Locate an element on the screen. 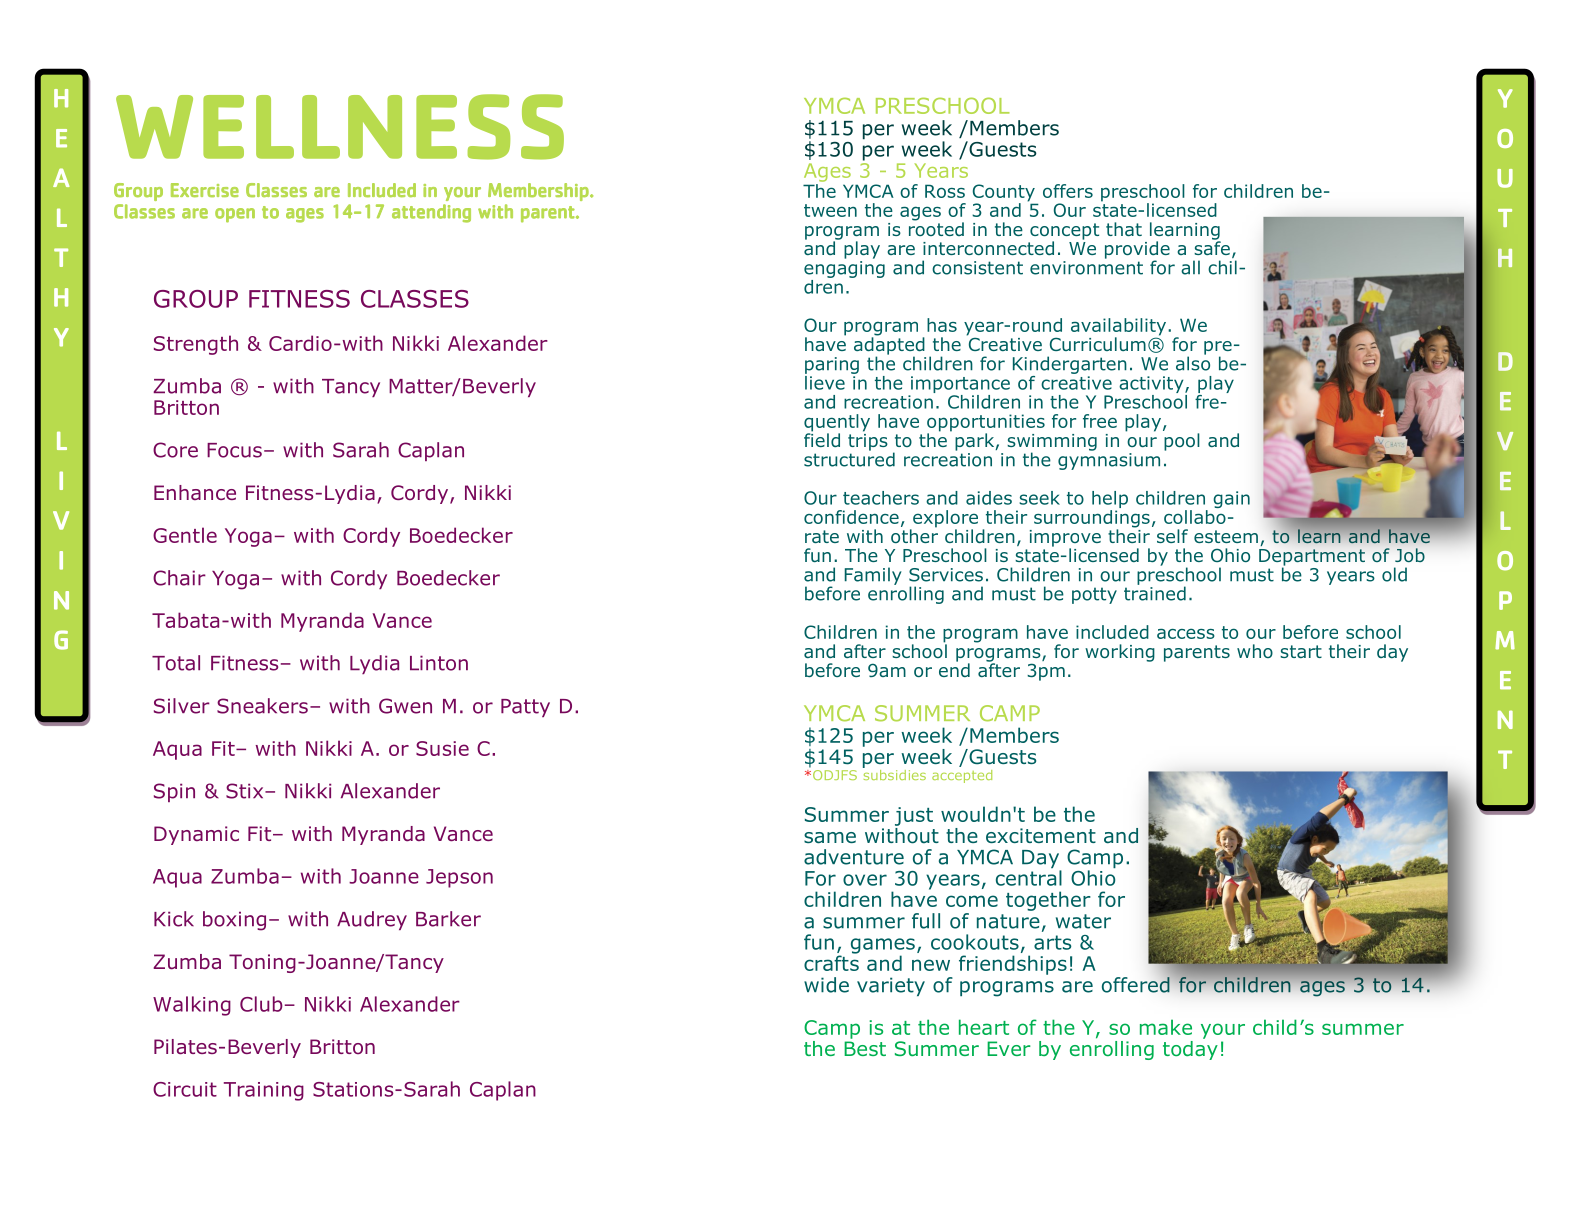  Stix is located at coordinates (246, 791).
